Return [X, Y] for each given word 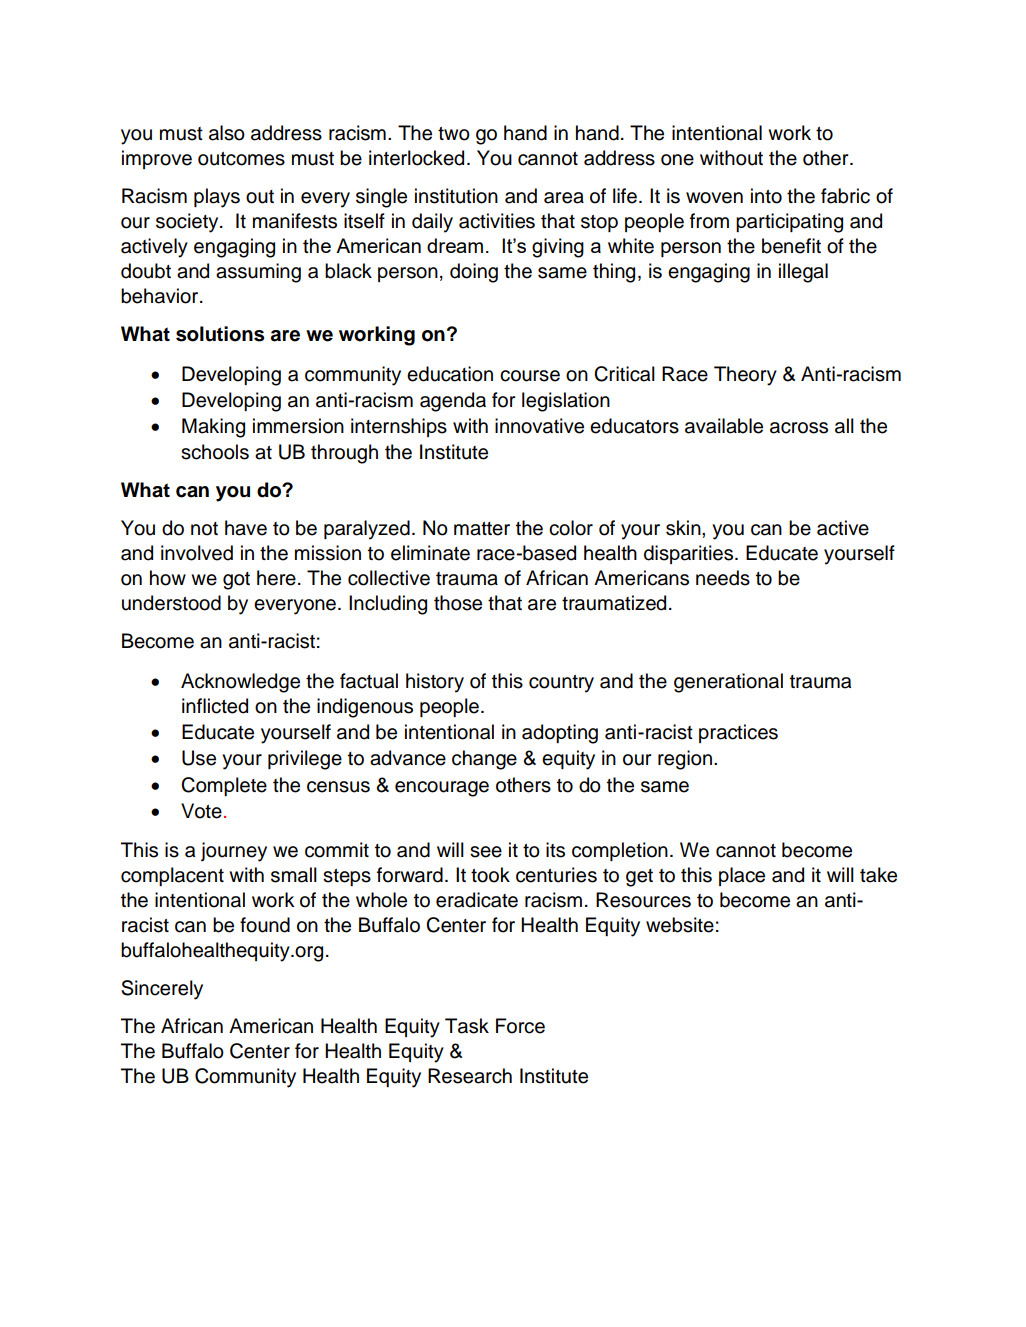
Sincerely [162, 990]
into [766, 196]
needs [723, 578]
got [236, 581]
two [454, 134]
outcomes [241, 159]
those [458, 603]
